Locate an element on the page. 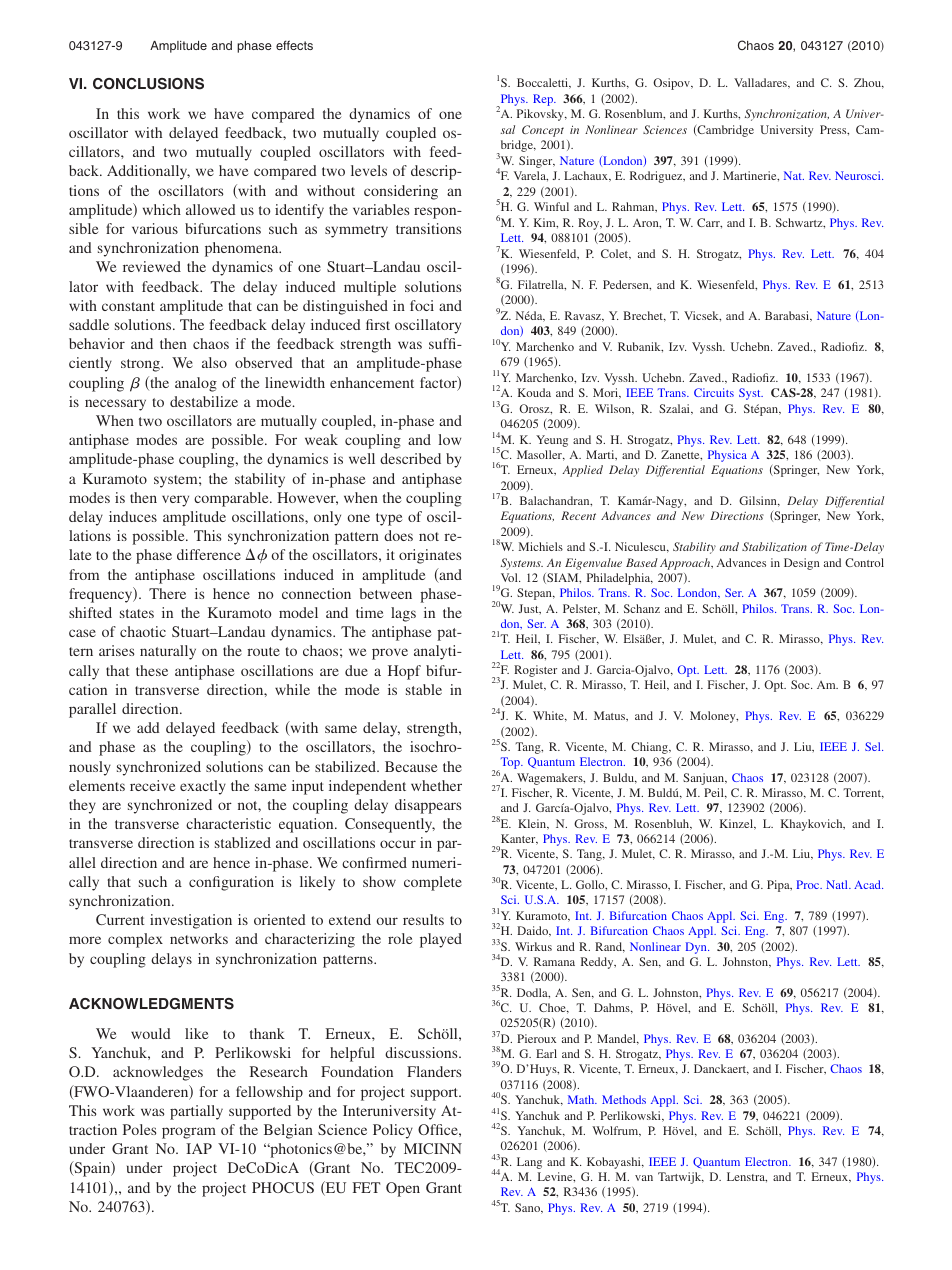 Image resolution: width=952 pixels, height=1270 pixels. Rep is located at coordinates (544, 100).
